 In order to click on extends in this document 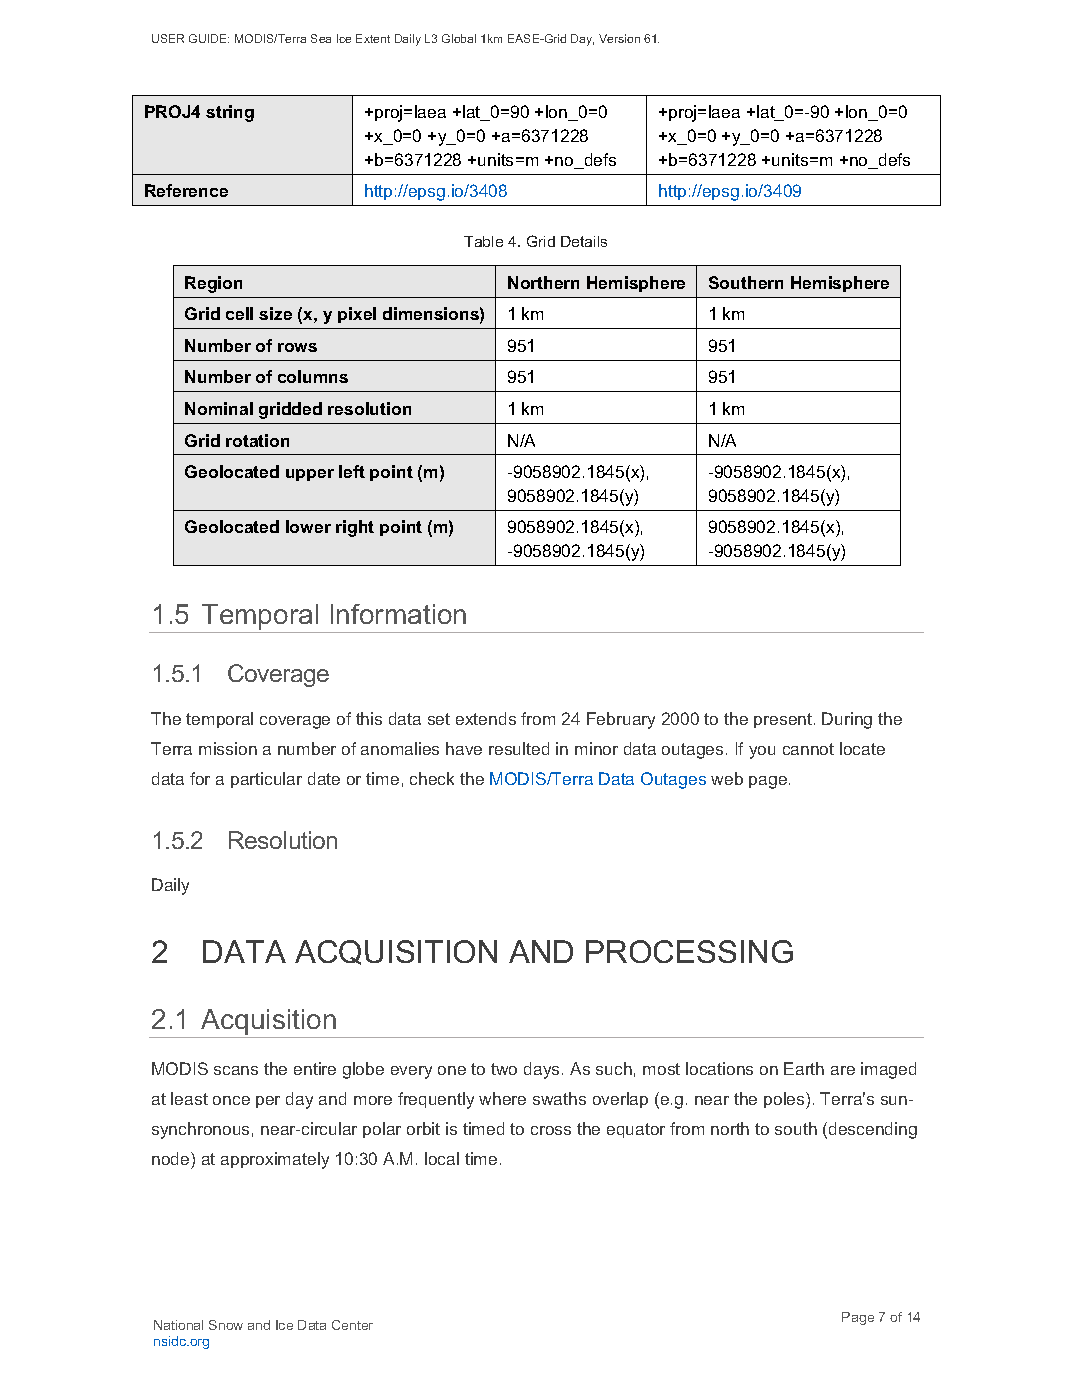, I will do `click(486, 718)`.
